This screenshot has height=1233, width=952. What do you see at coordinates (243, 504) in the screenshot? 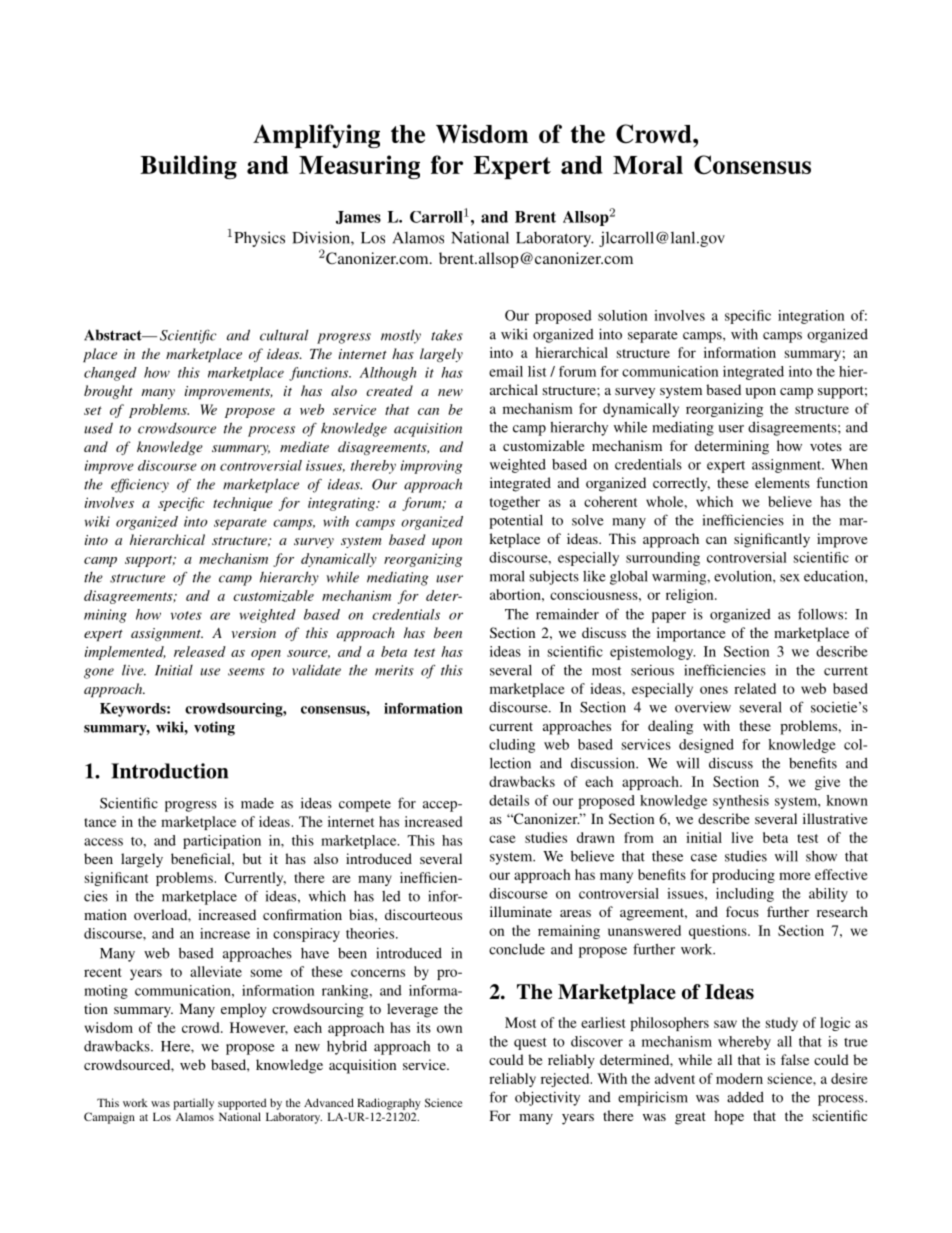
I see `technique` at bounding box center [243, 504].
